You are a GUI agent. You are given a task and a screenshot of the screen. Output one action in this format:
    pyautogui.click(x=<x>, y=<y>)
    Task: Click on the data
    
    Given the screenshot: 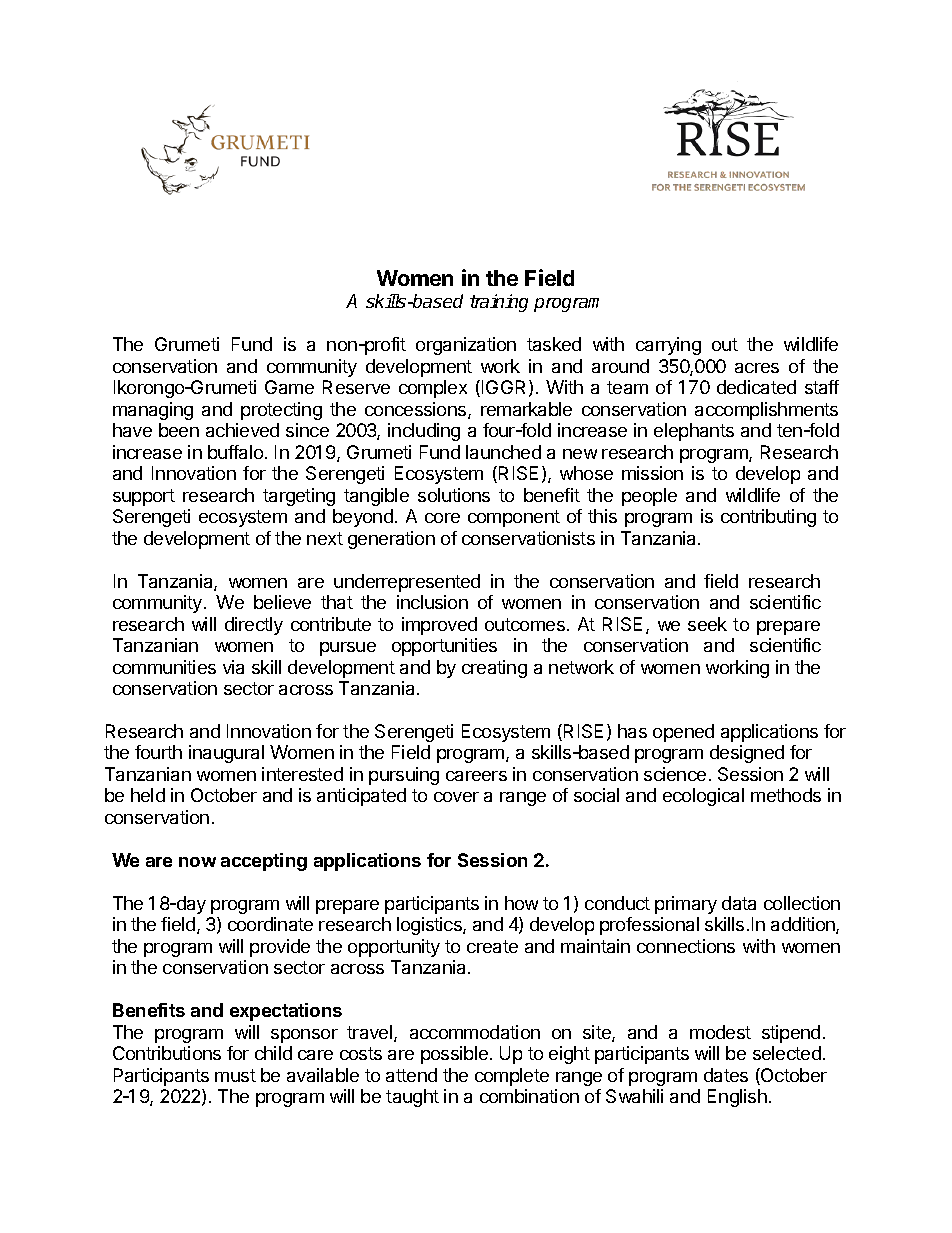 What is the action you would take?
    pyautogui.click(x=739, y=903)
